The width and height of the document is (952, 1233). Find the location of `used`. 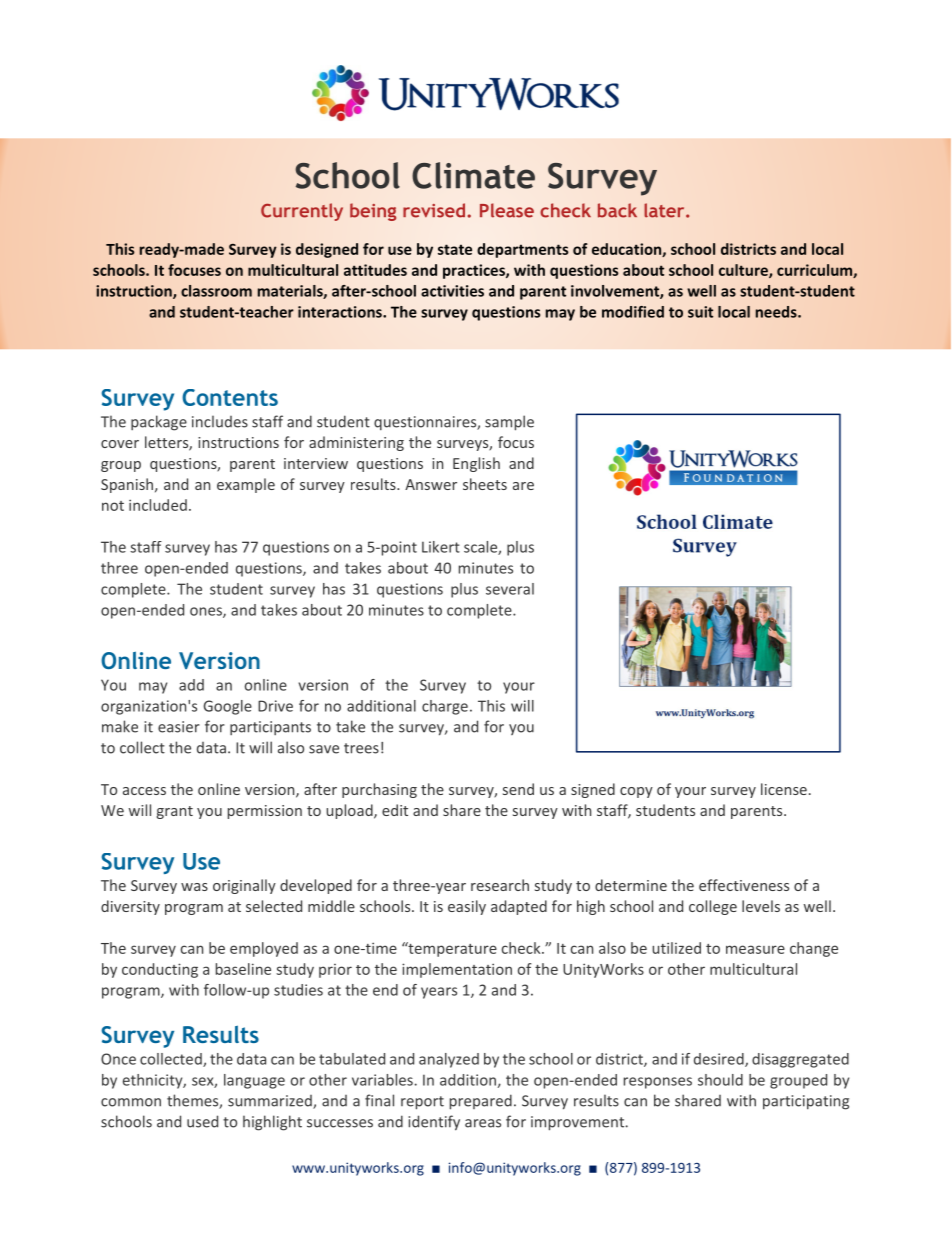

used is located at coordinates (202, 1121).
